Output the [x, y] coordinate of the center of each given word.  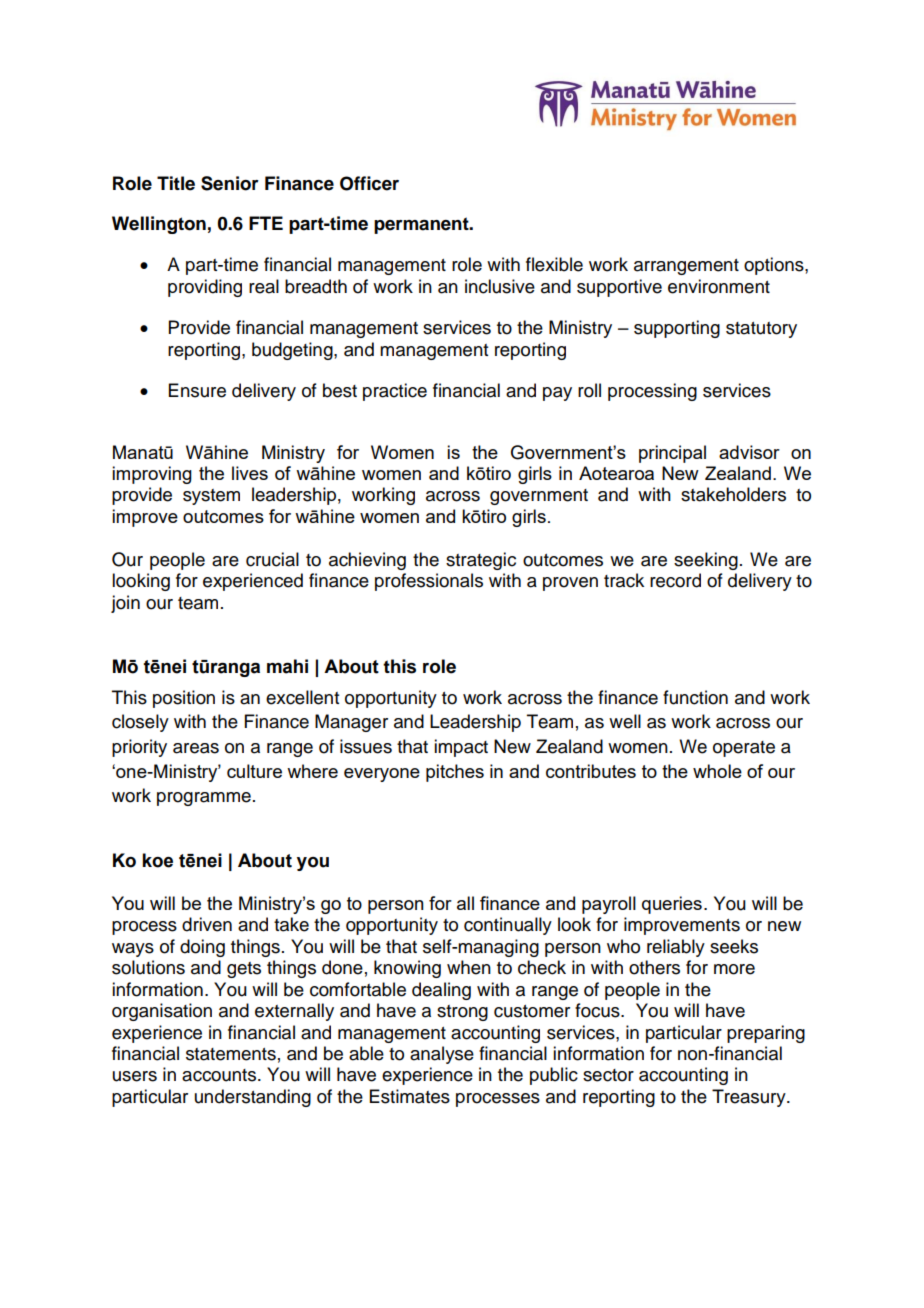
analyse [442, 1055]
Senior [230, 183]
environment [719, 286]
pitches [455, 773]
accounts [220, 1075]
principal [672, 454]
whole [717, 771]
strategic [481, 561]
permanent [422, 225]
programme [204, 799]
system [211, 497]
